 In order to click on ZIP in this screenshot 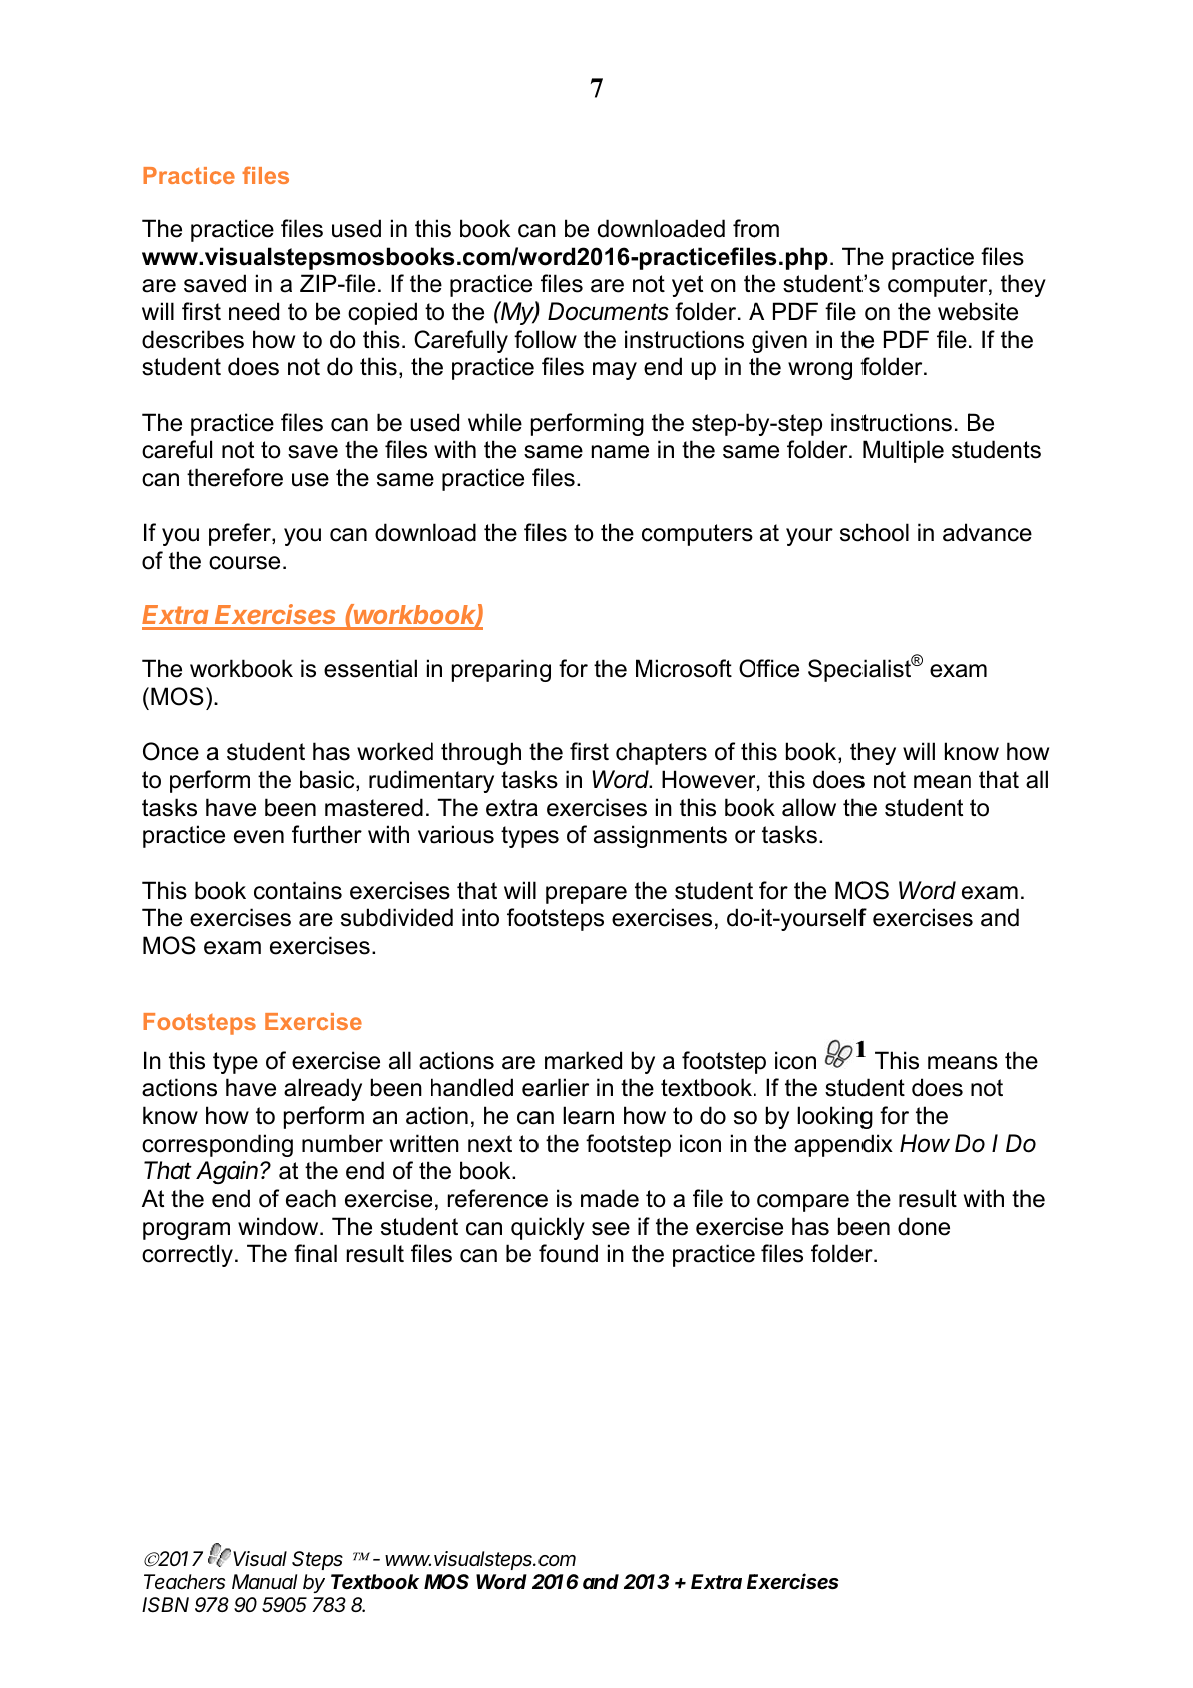, I will do `click(319, 283)`.
